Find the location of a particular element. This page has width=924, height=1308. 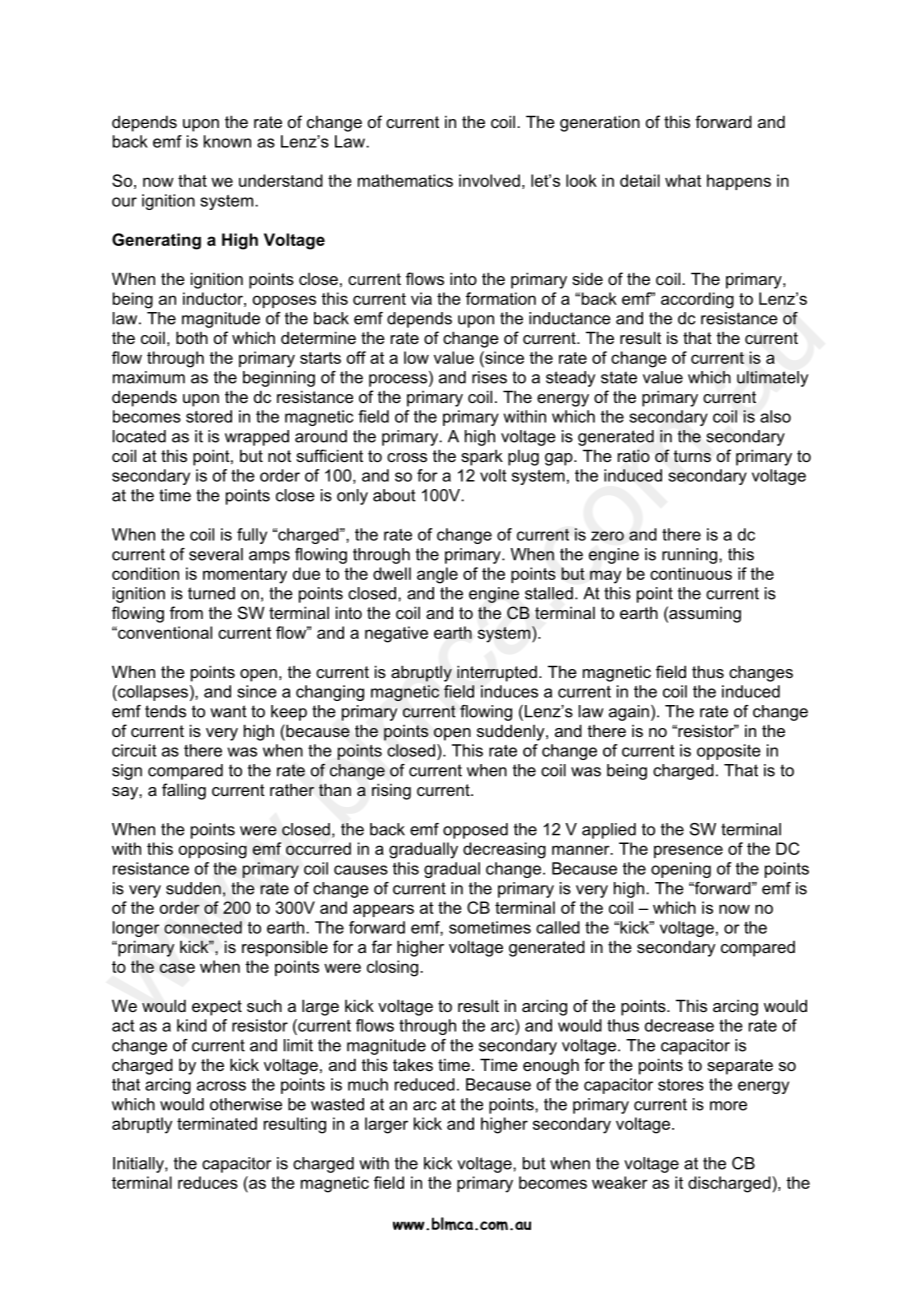

opposed is located at coordinates (475, 831).
